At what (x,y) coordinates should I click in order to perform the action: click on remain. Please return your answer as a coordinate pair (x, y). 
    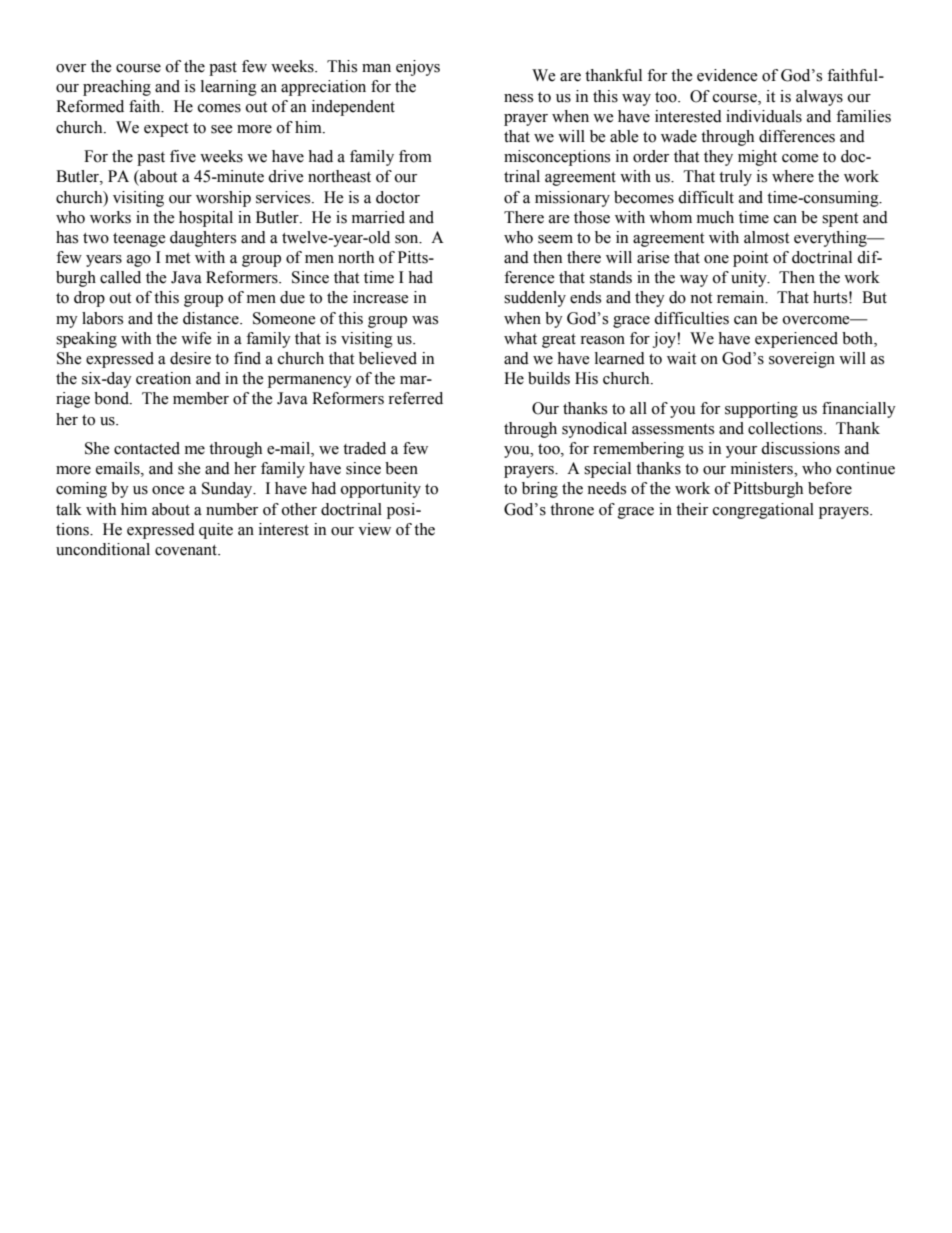
    Looking at the image, I should click on (742, 297).
